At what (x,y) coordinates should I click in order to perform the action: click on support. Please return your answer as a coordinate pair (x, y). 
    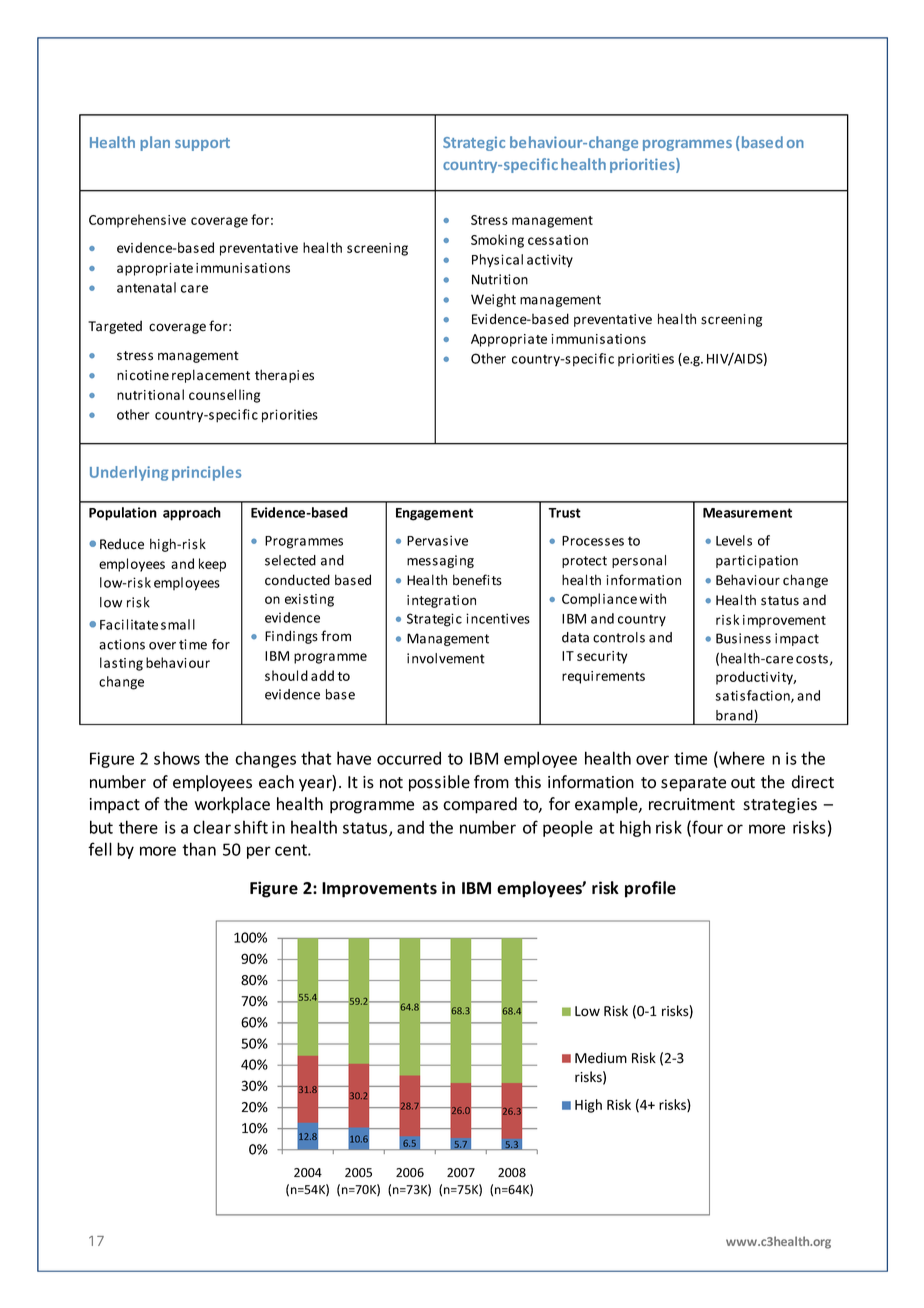
    Looking at the image, I should click on (202, 144).
